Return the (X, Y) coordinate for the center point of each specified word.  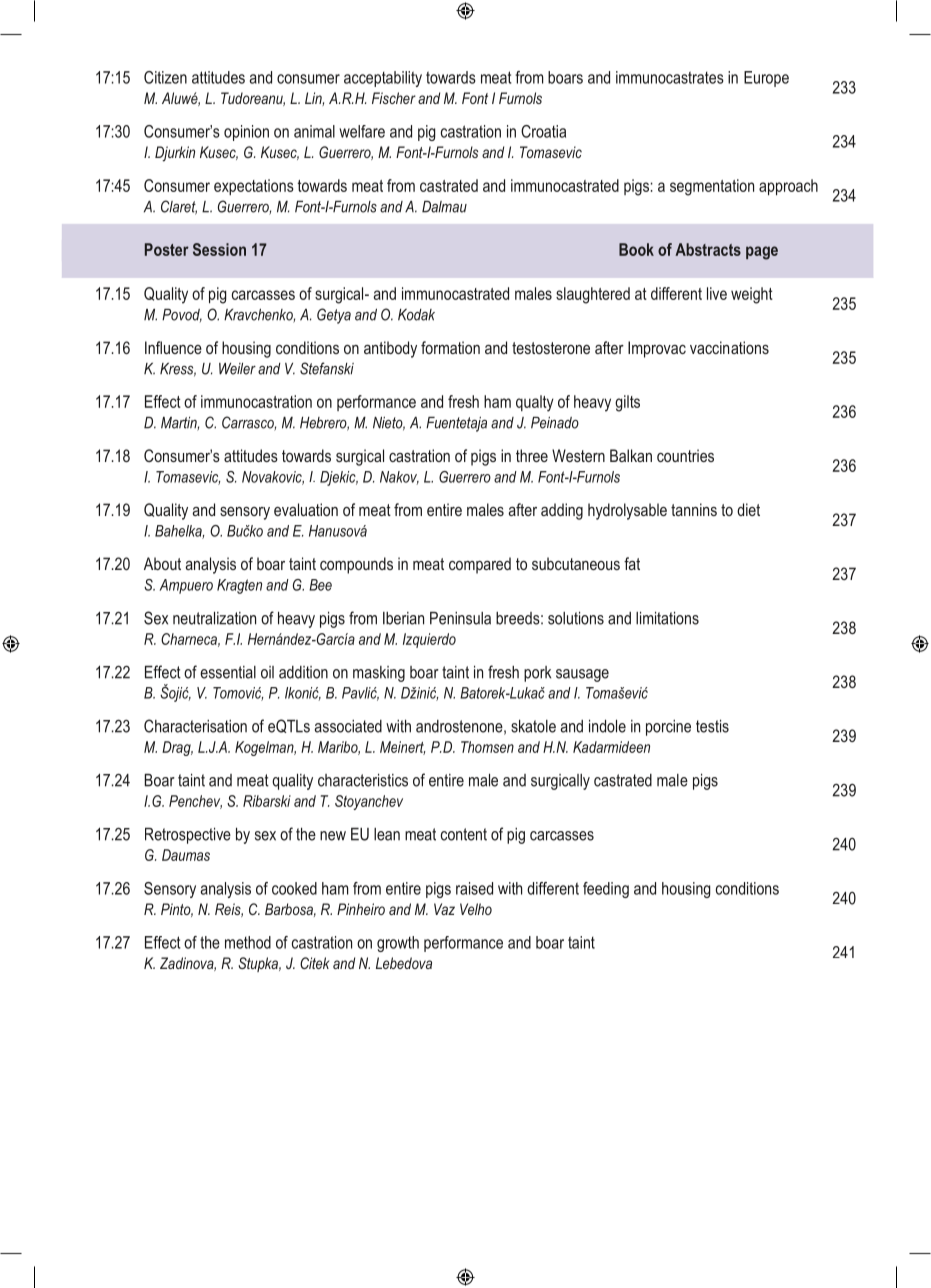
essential (228, 672)
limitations (667, 618)
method (248, 942)
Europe (766, 79)
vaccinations (729, 347)
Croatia (543, 131)
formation (450, 347)
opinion (246, 133)
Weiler (237, 369)
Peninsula (460, 618)
